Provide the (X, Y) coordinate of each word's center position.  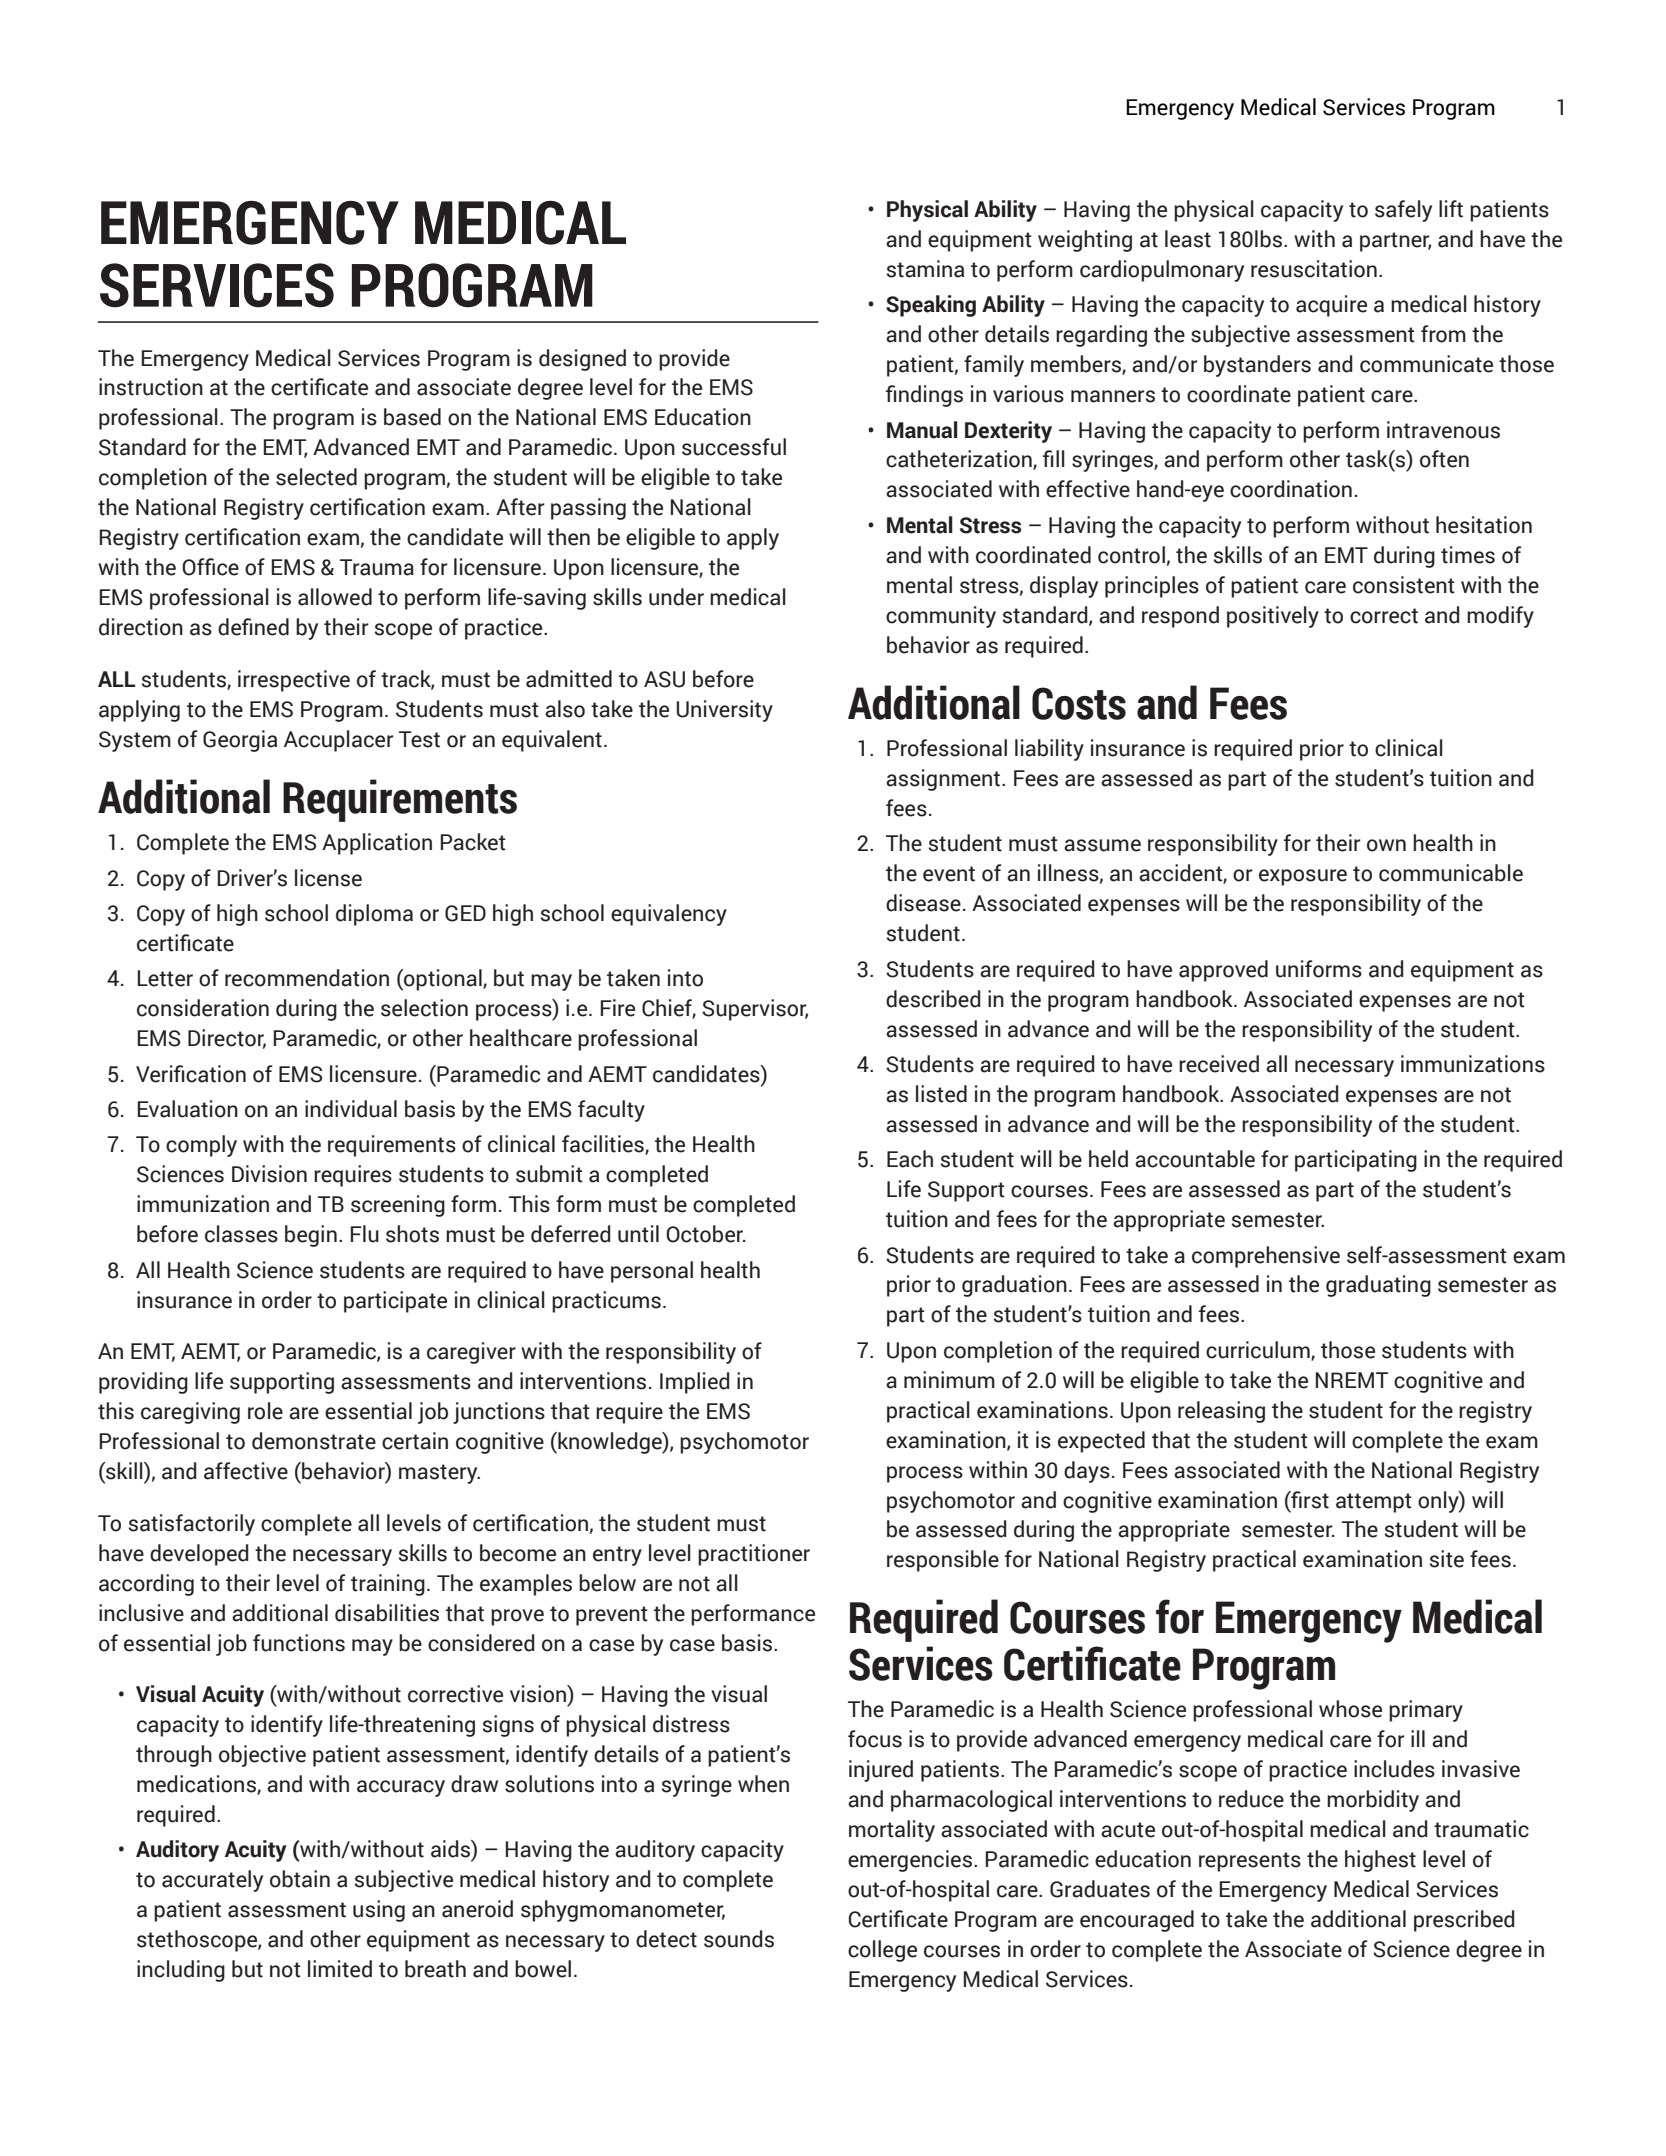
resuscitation (1314, 269)
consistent (1404, 585)
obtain (300, 1879)
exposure (1303, 877)
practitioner (754, 1555)
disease (923, 903)
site (1447, 1559)
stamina (925, 269)
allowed (335, 597)
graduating (1378, 1286)
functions (299, 1643)
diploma (374, 915)
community (941, 617)
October (706, 1234)
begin (311, 1236)
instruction (151, 387)
